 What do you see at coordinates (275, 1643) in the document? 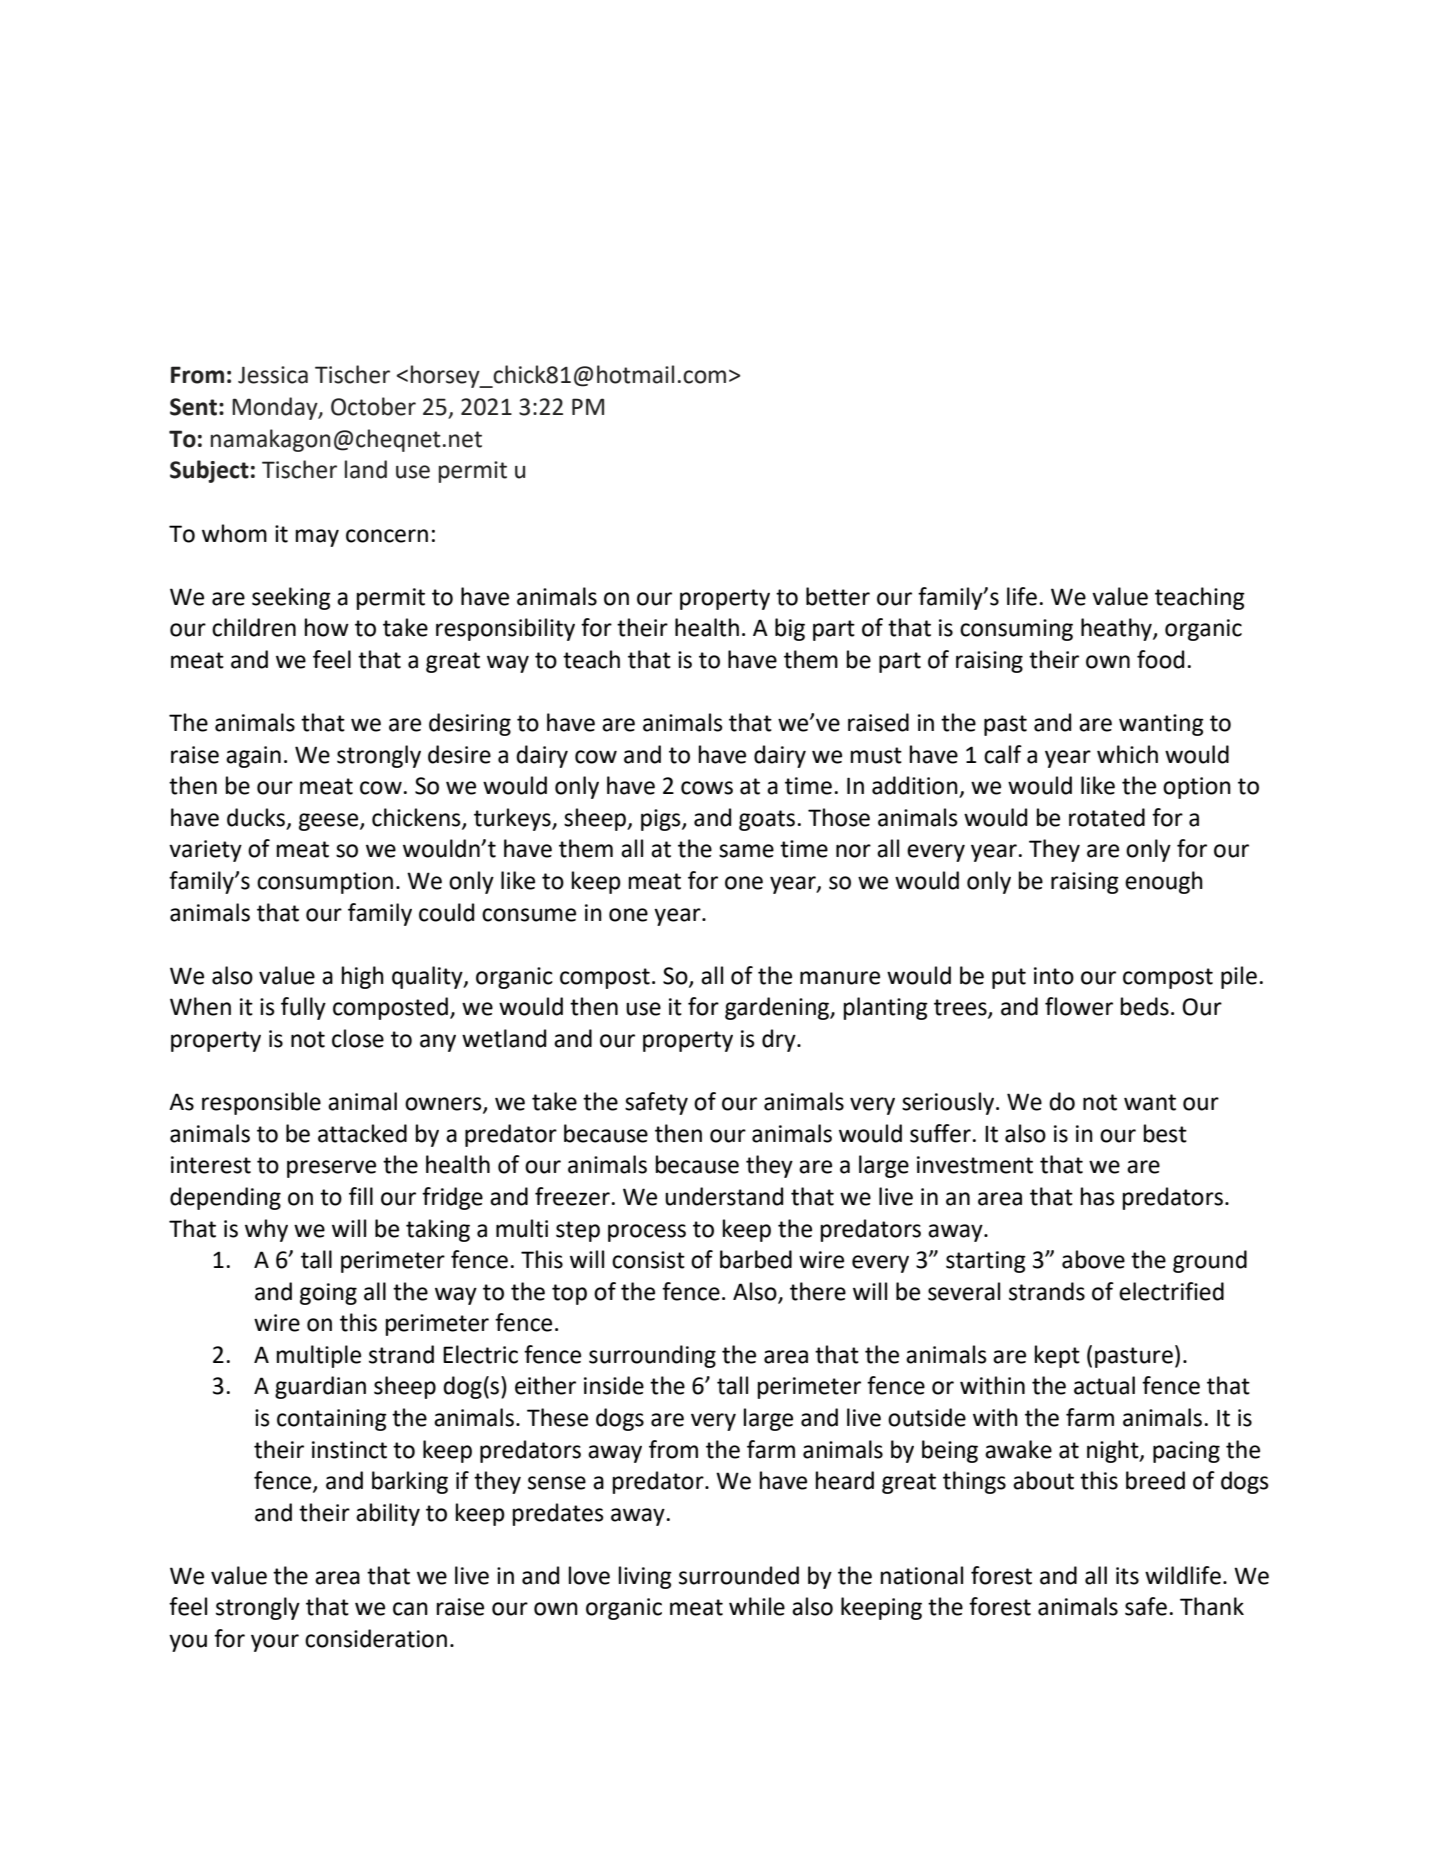
I see `your` at bounding box center [275, 1643].
